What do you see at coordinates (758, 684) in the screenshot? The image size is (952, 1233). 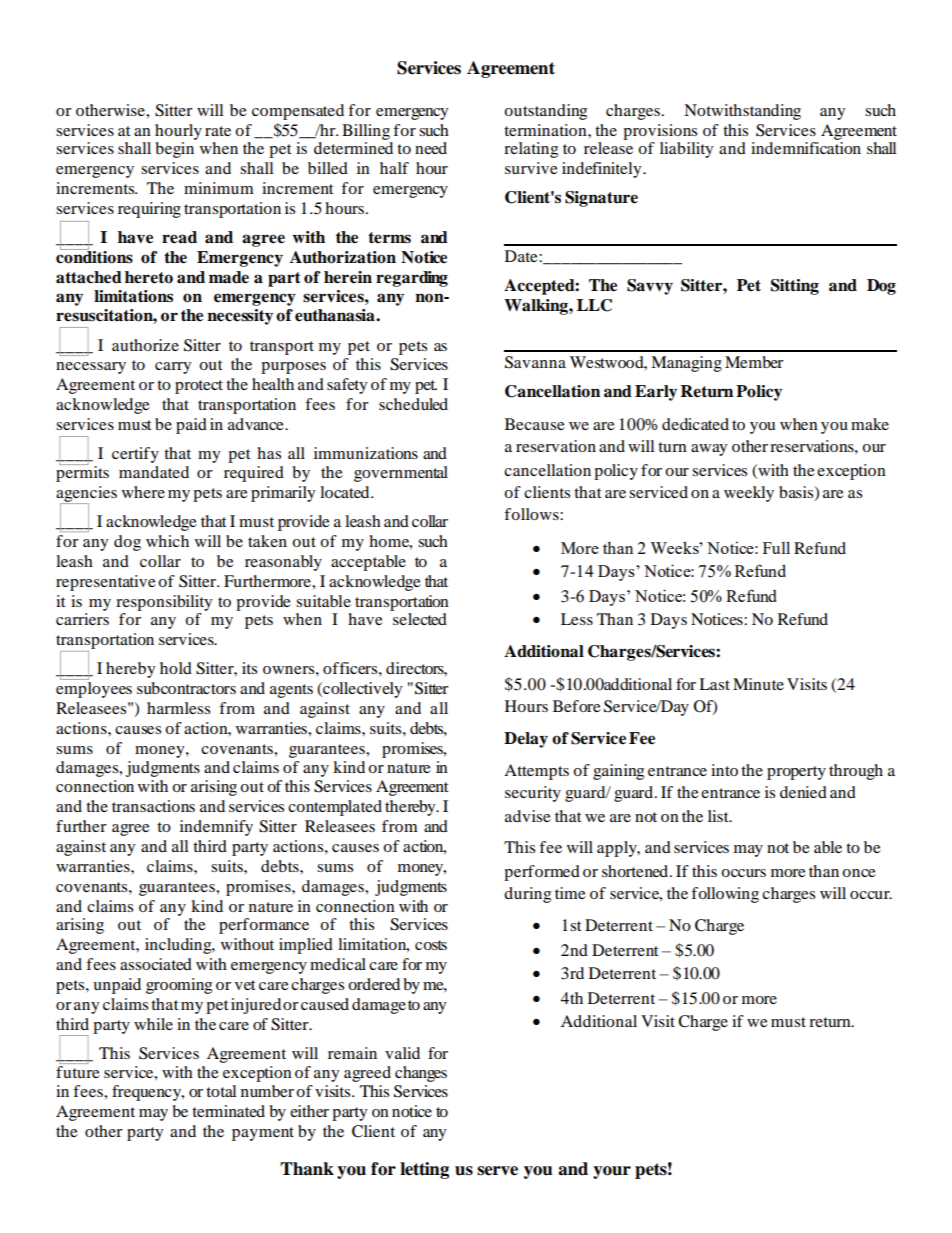 I see `Minute` at bounding box center [758, 684].
